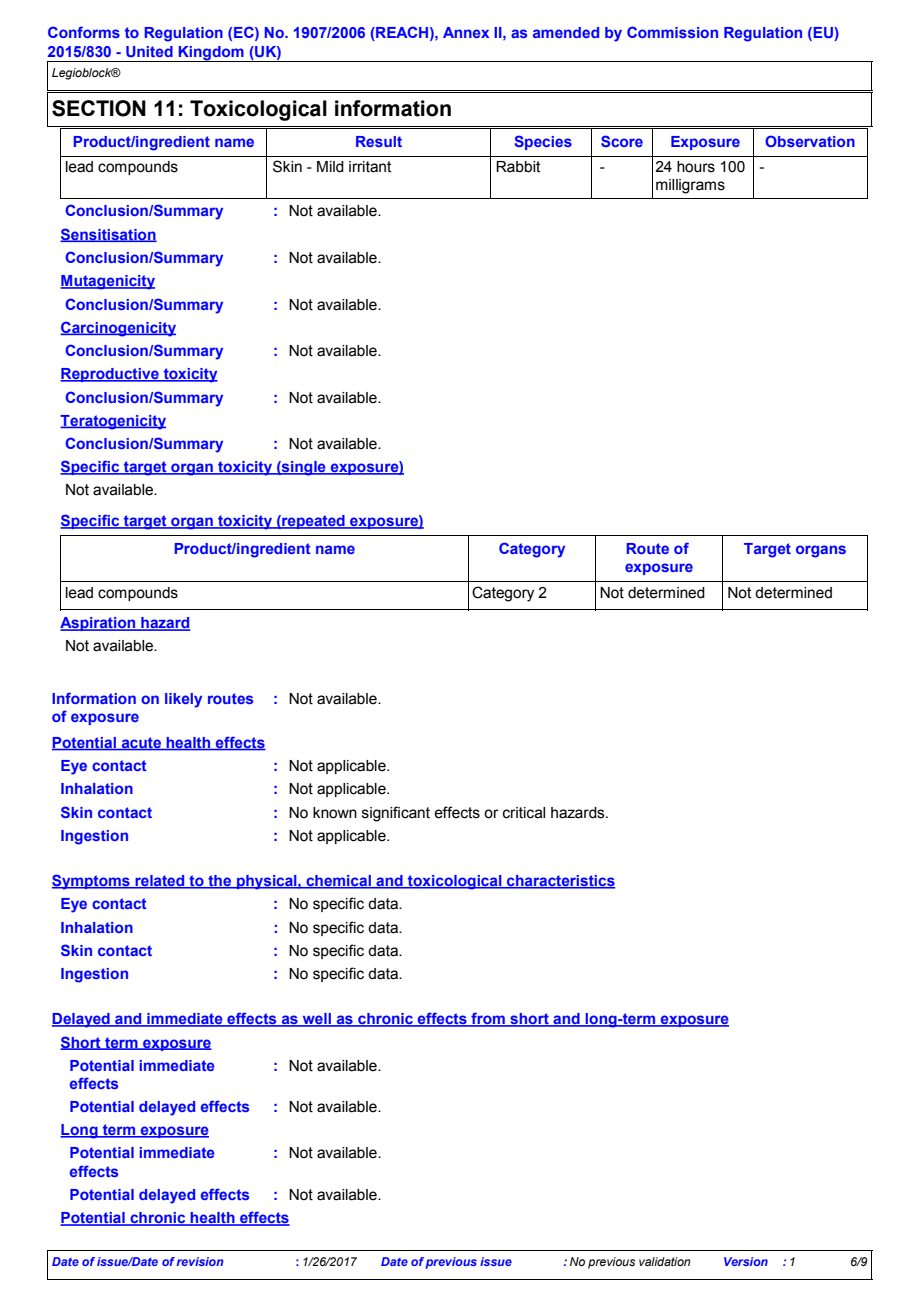 The image size is (924, 1308). Describe the element at coordinates (396, 814) in the image. I see `significant` at that location.
